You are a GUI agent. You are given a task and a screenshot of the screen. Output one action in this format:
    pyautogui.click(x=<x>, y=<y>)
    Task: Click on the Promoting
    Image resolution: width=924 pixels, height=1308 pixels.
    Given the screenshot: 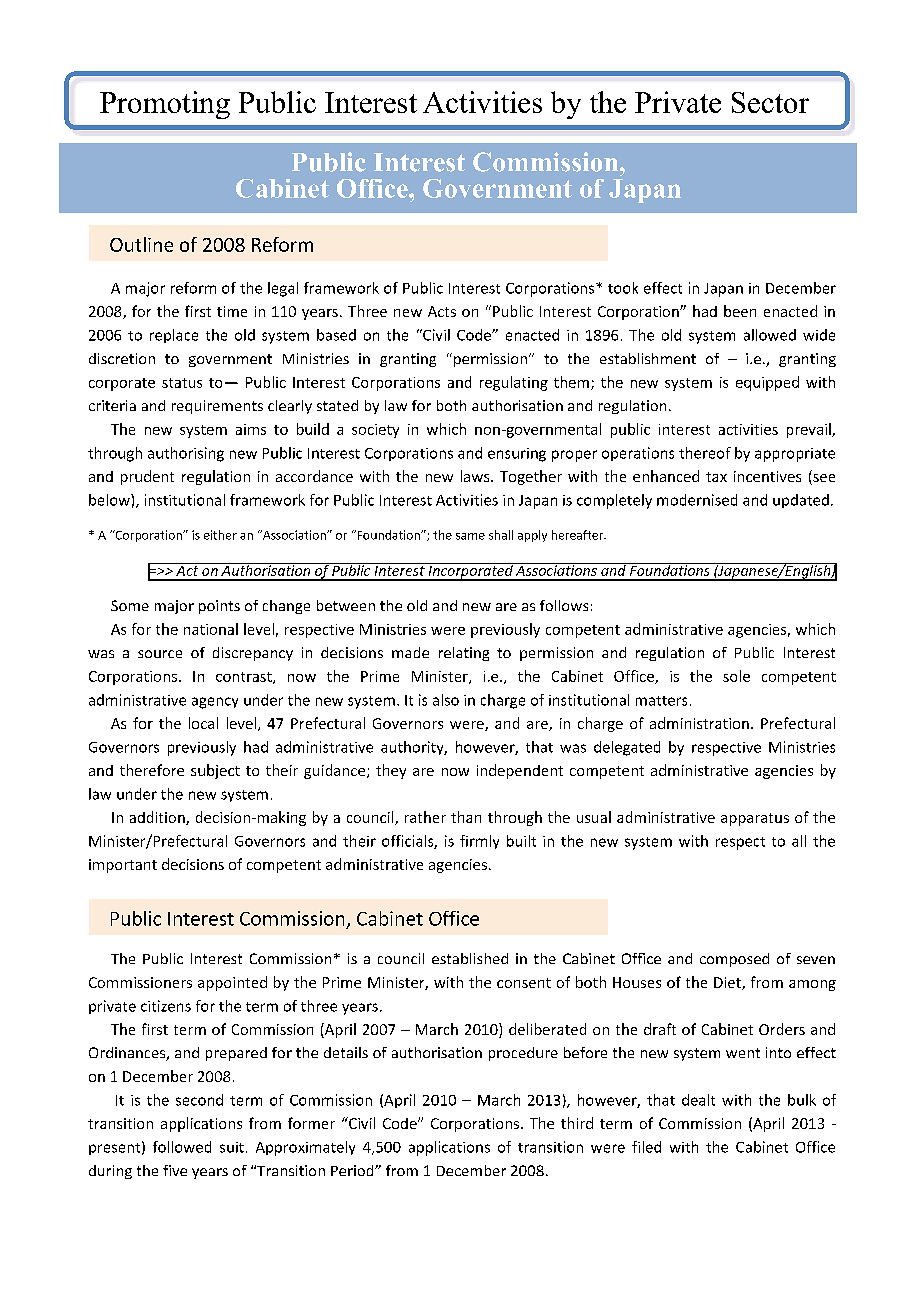 What is the action you would take?
    pyautogui.click(x=165, y=105)
